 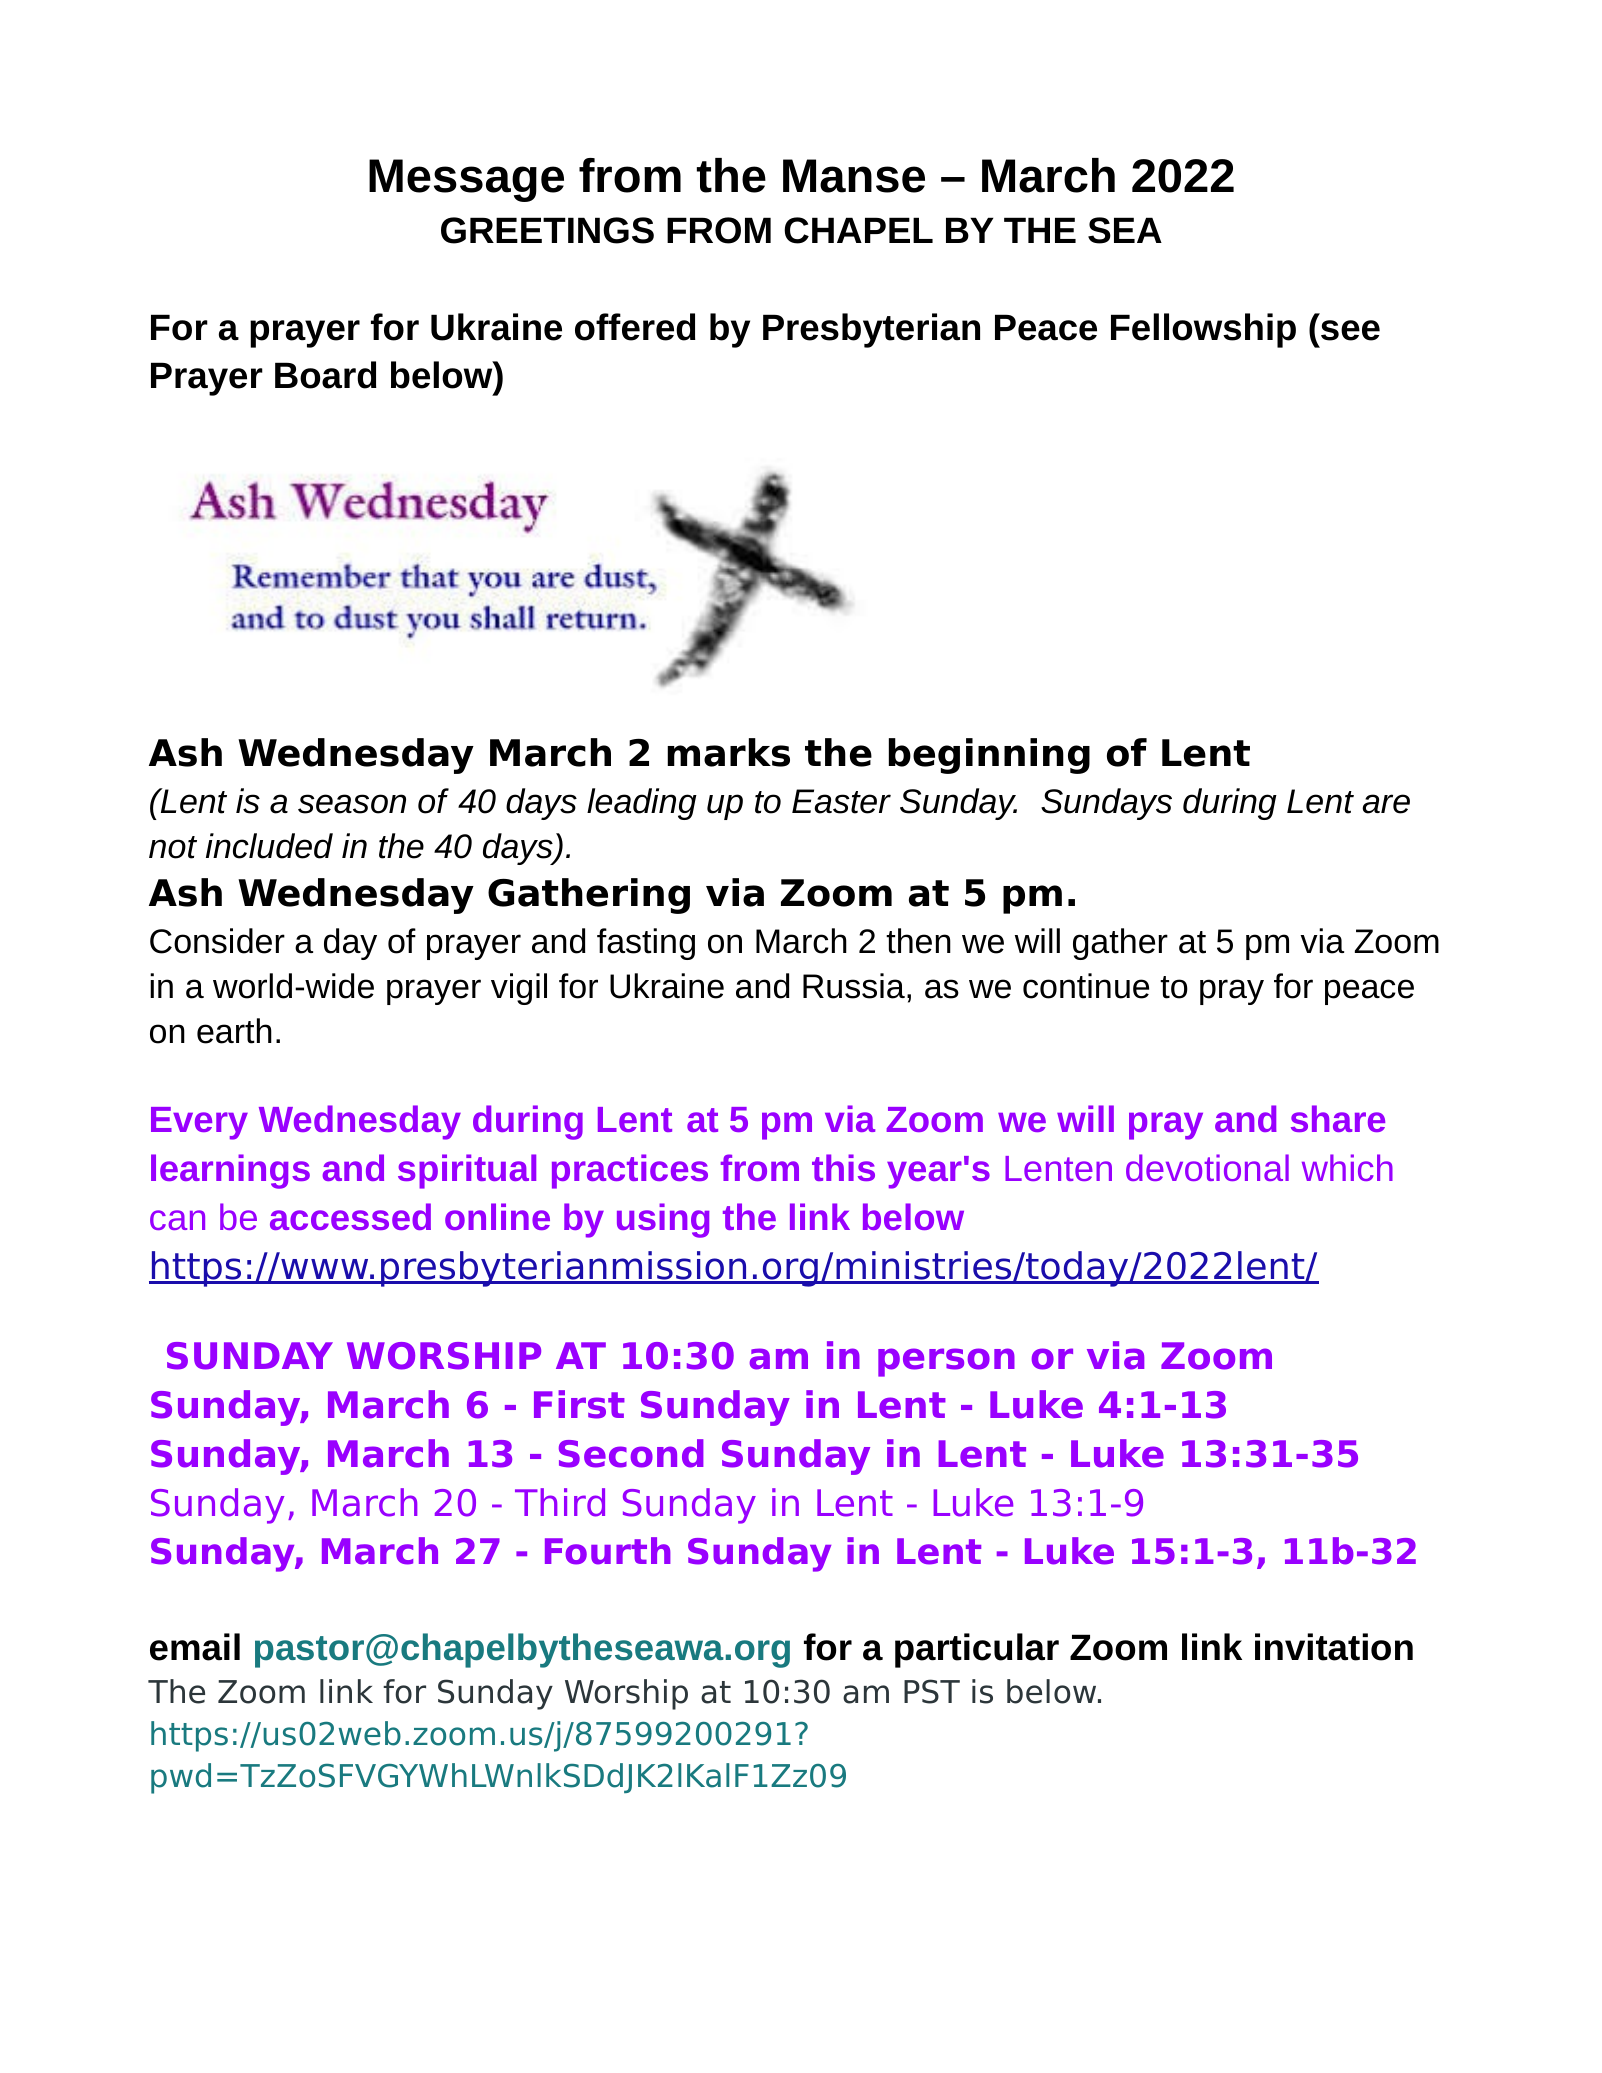 I want to click on Consider, so click(x=217, y=941).
